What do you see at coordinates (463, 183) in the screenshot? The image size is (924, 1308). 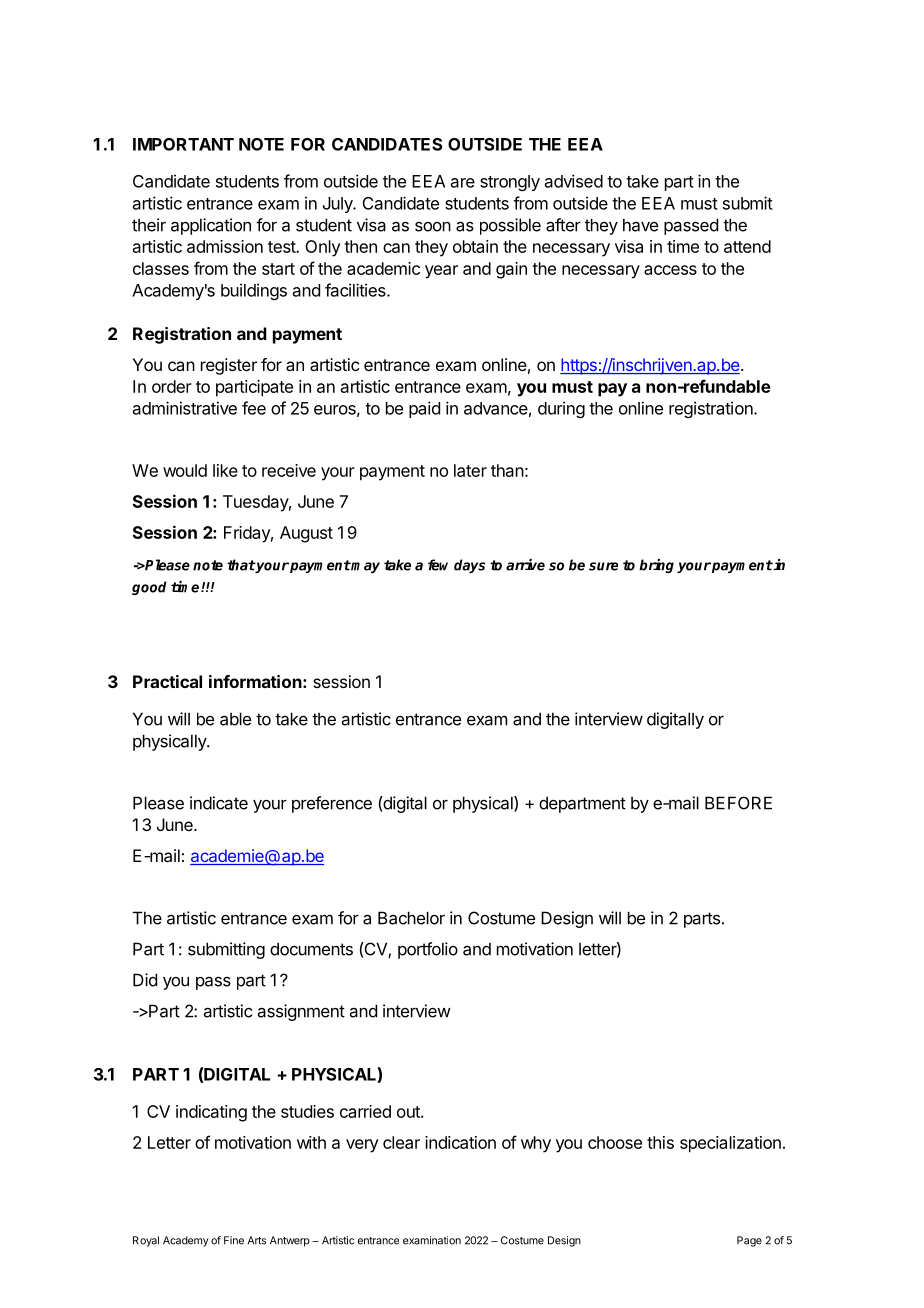 I see `are` at bounding box center [463, 183].
